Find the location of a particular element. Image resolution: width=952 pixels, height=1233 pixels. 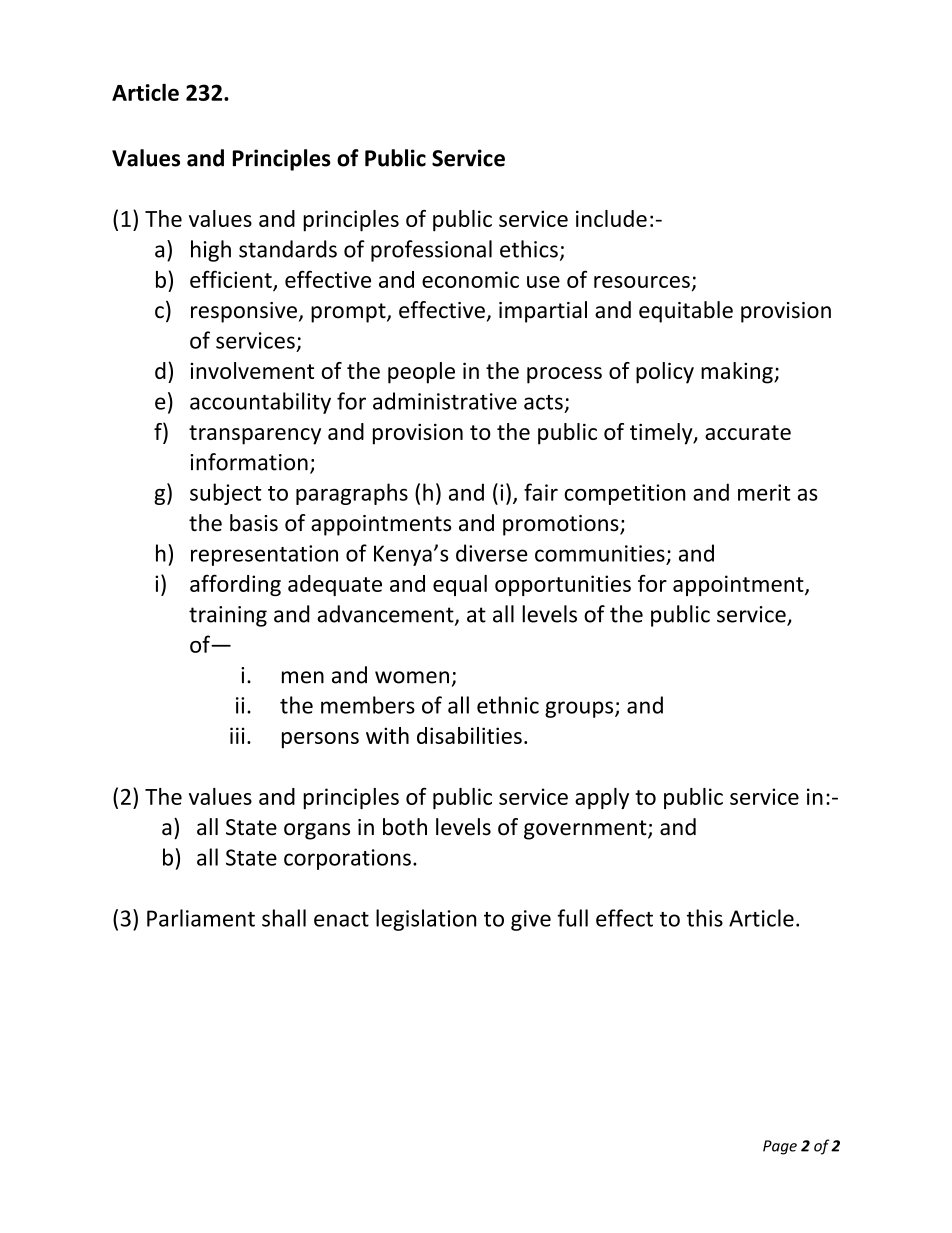

efficient is located at coordinates (232, 280).
